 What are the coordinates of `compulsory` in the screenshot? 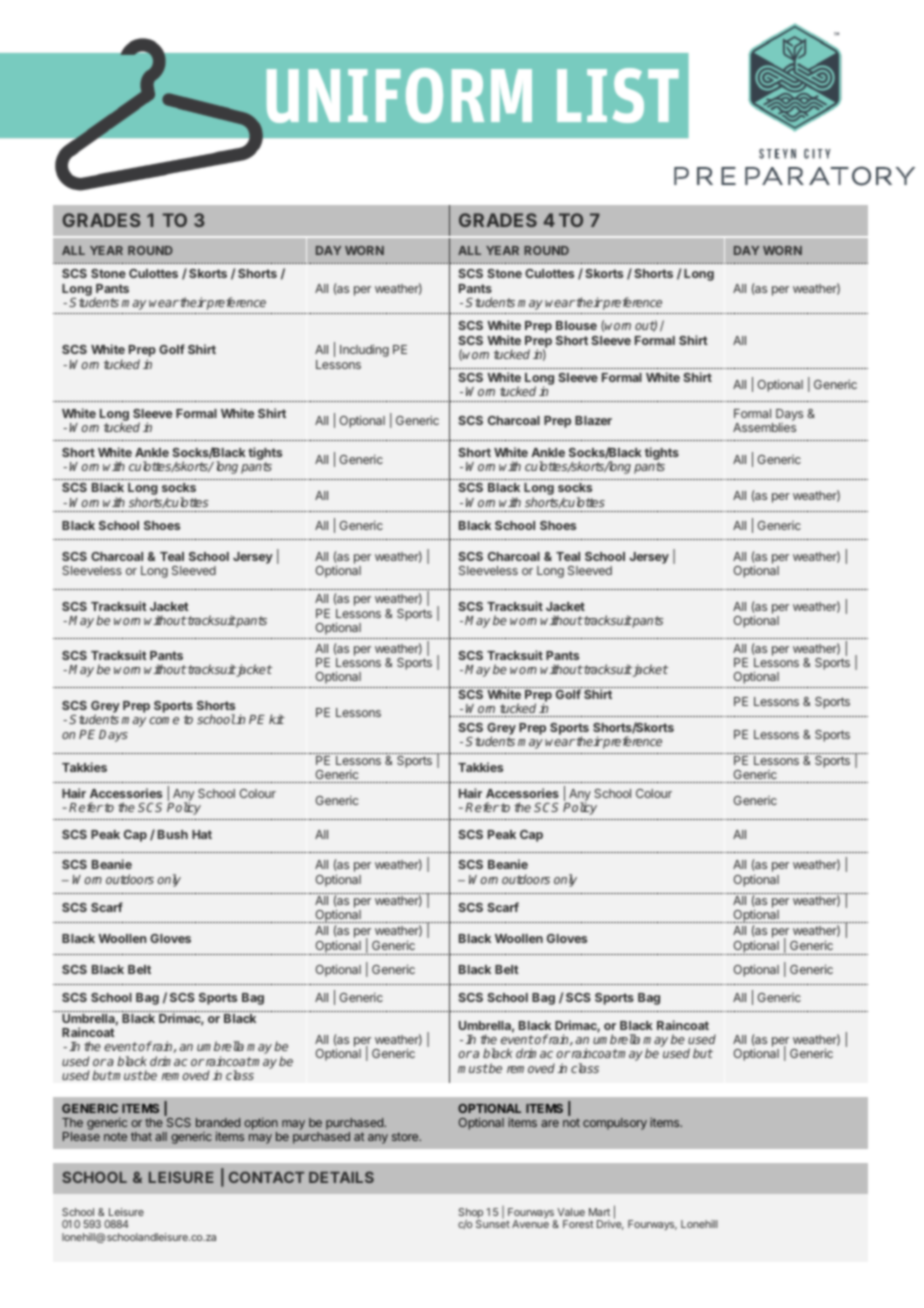 It's located at (615, 1124).
